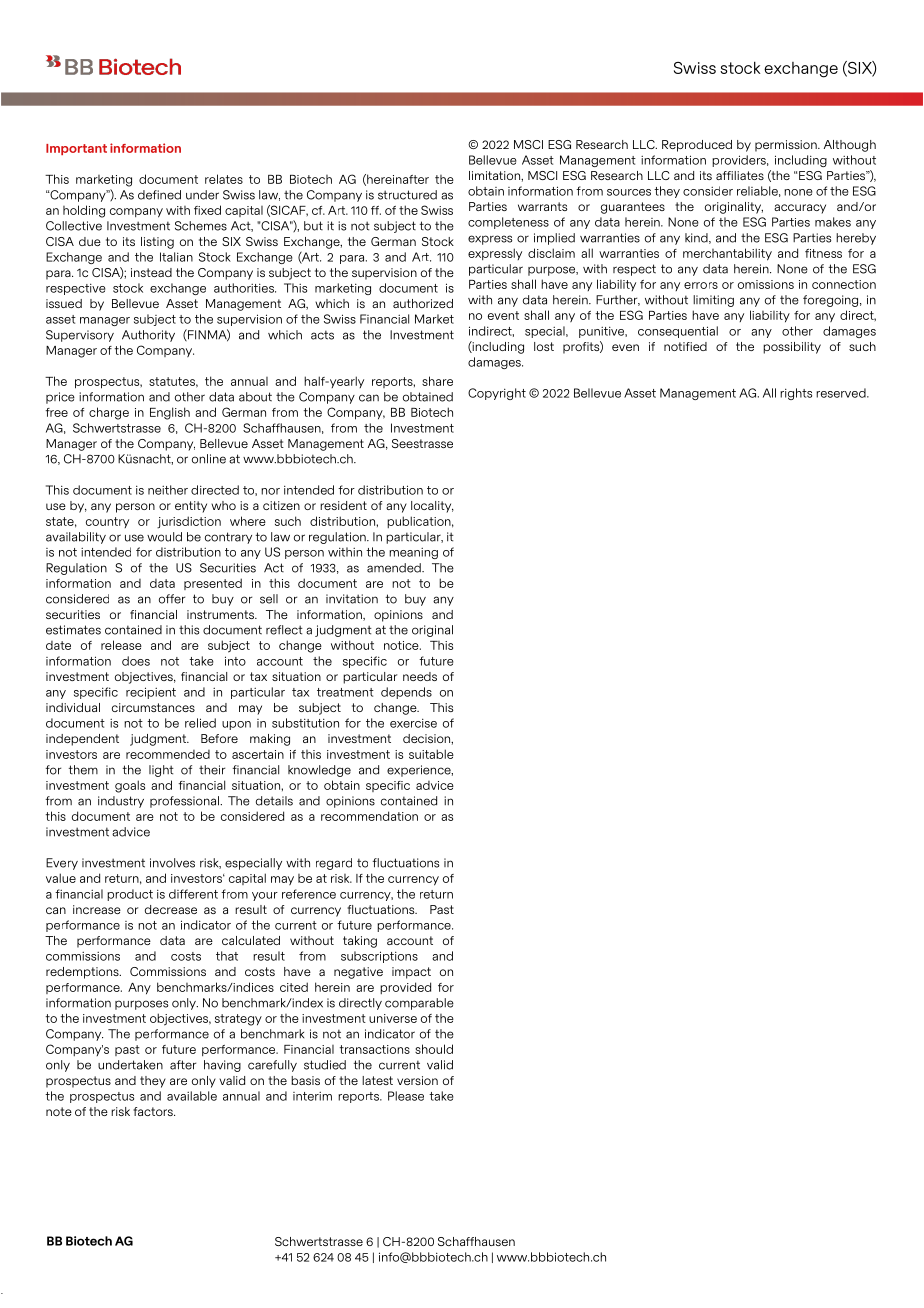 The width and height of the document is (924, 1308). What do you see at coordinates (432, 507) in the document?
I see `locality` at bounding box center [432, 507].
